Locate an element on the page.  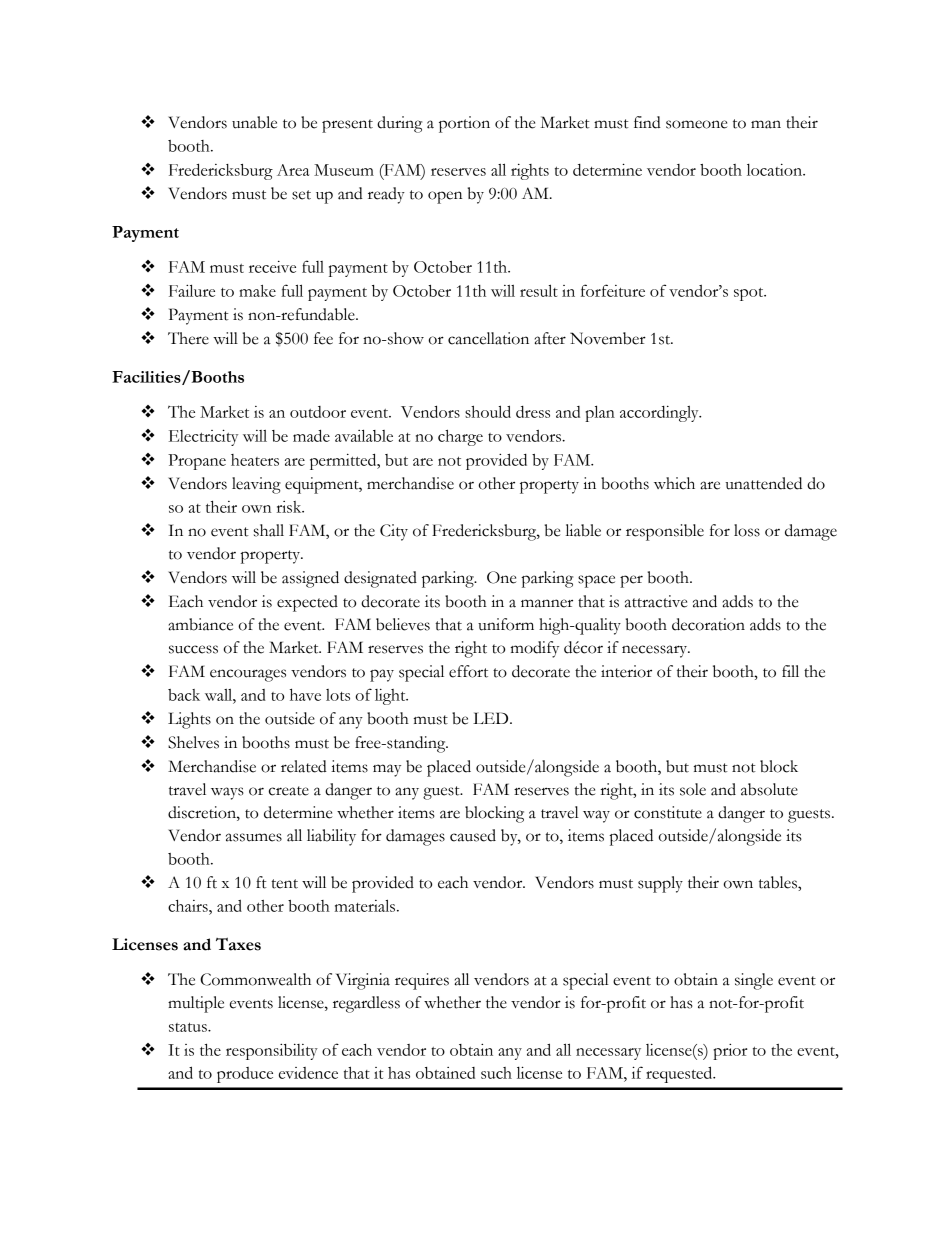
expected is located at coordinates (307, 603).
